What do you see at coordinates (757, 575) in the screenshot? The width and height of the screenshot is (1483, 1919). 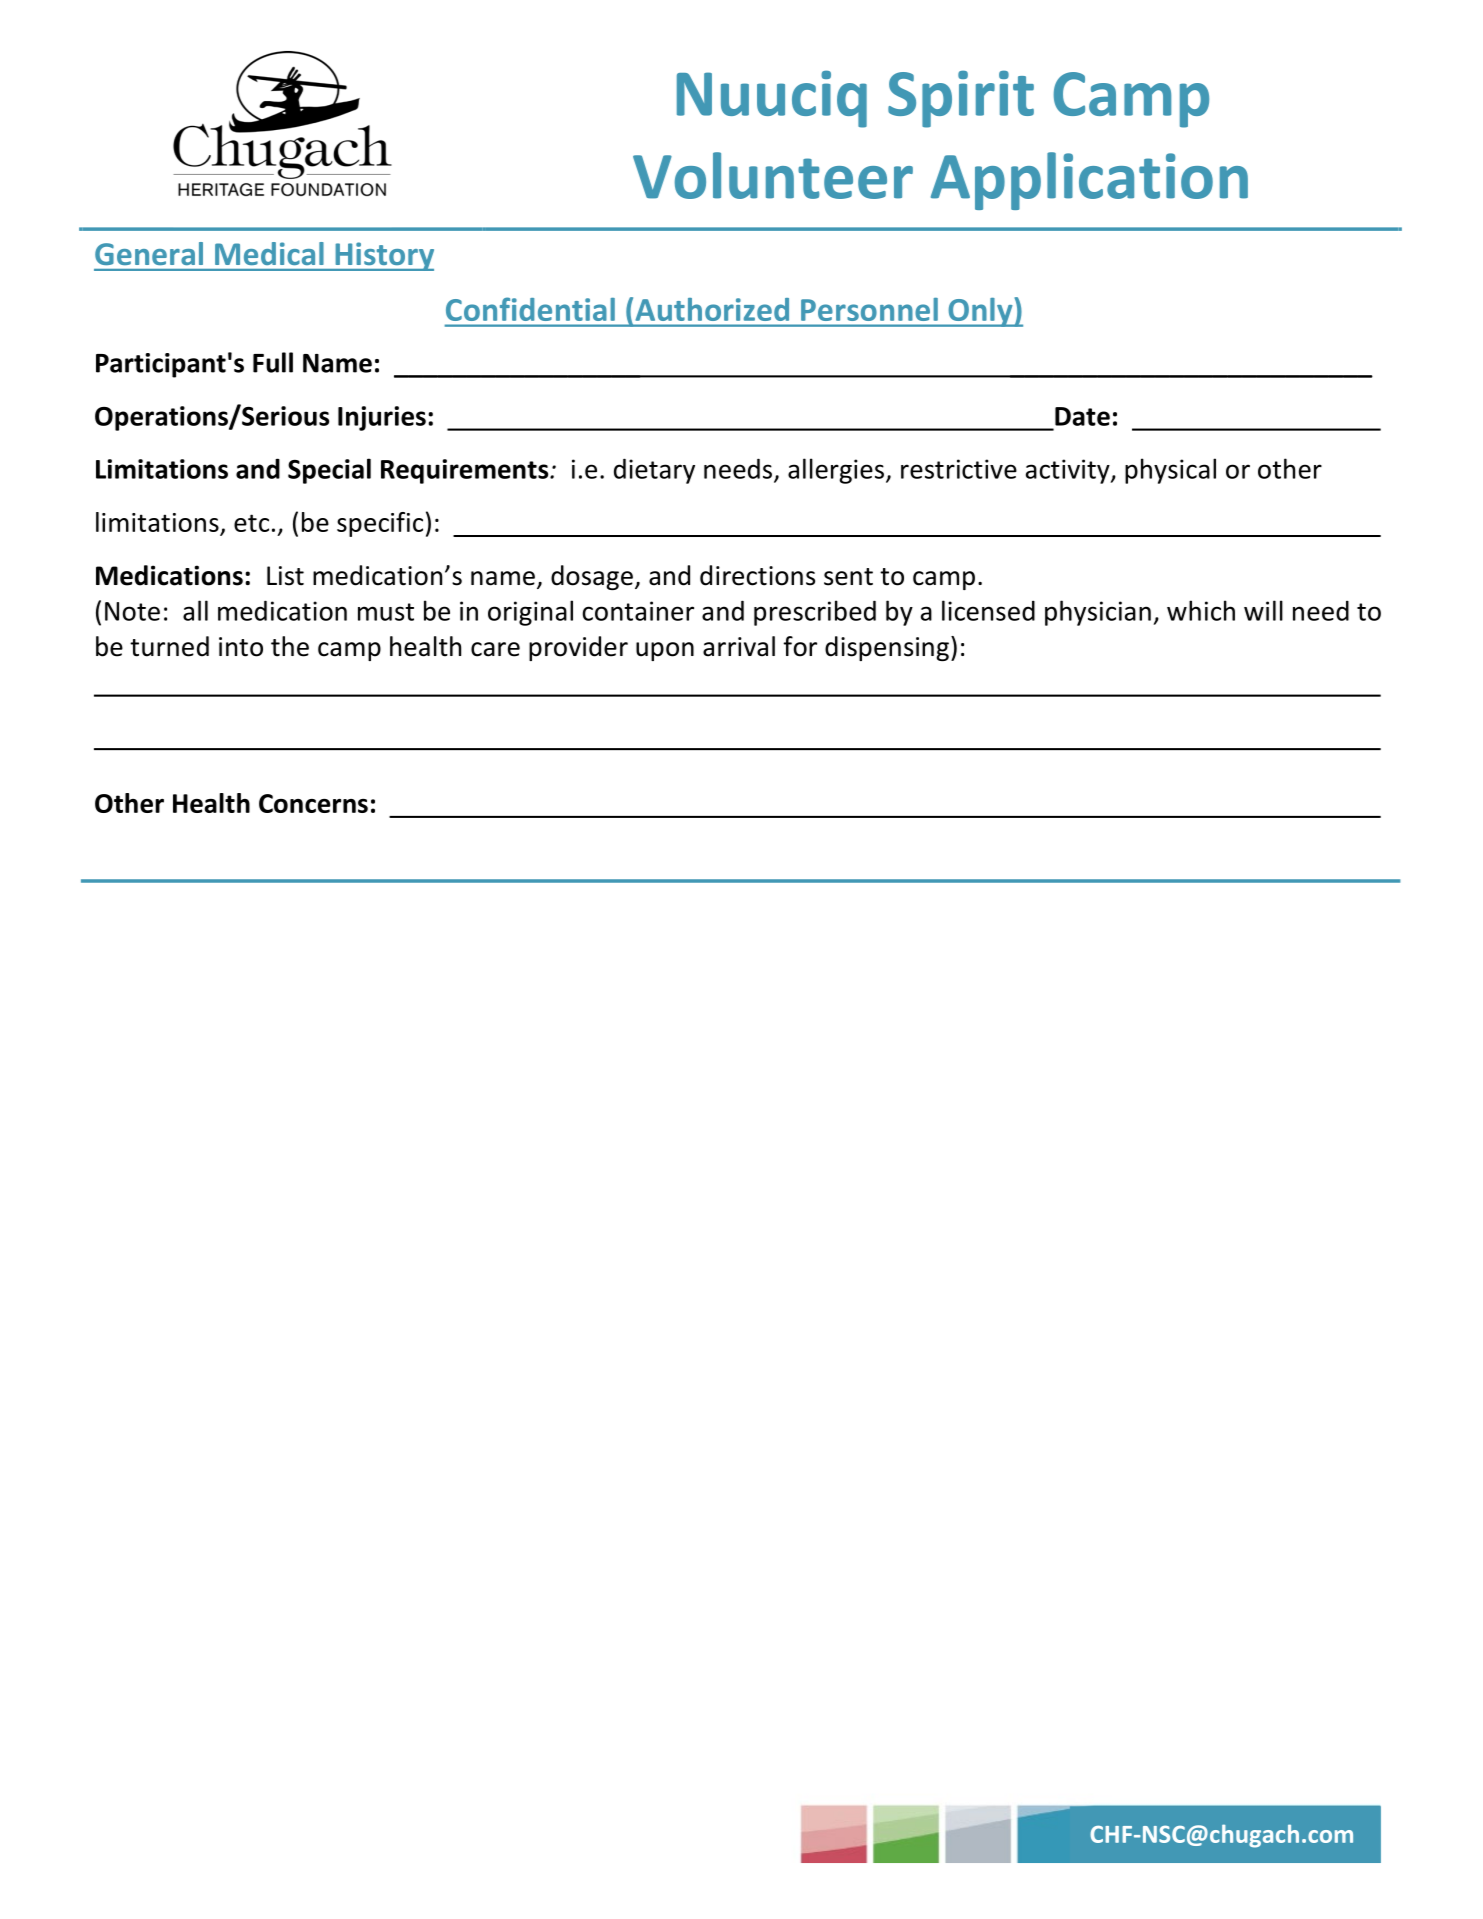 I see `directions` at bounding box center [757, 575].
